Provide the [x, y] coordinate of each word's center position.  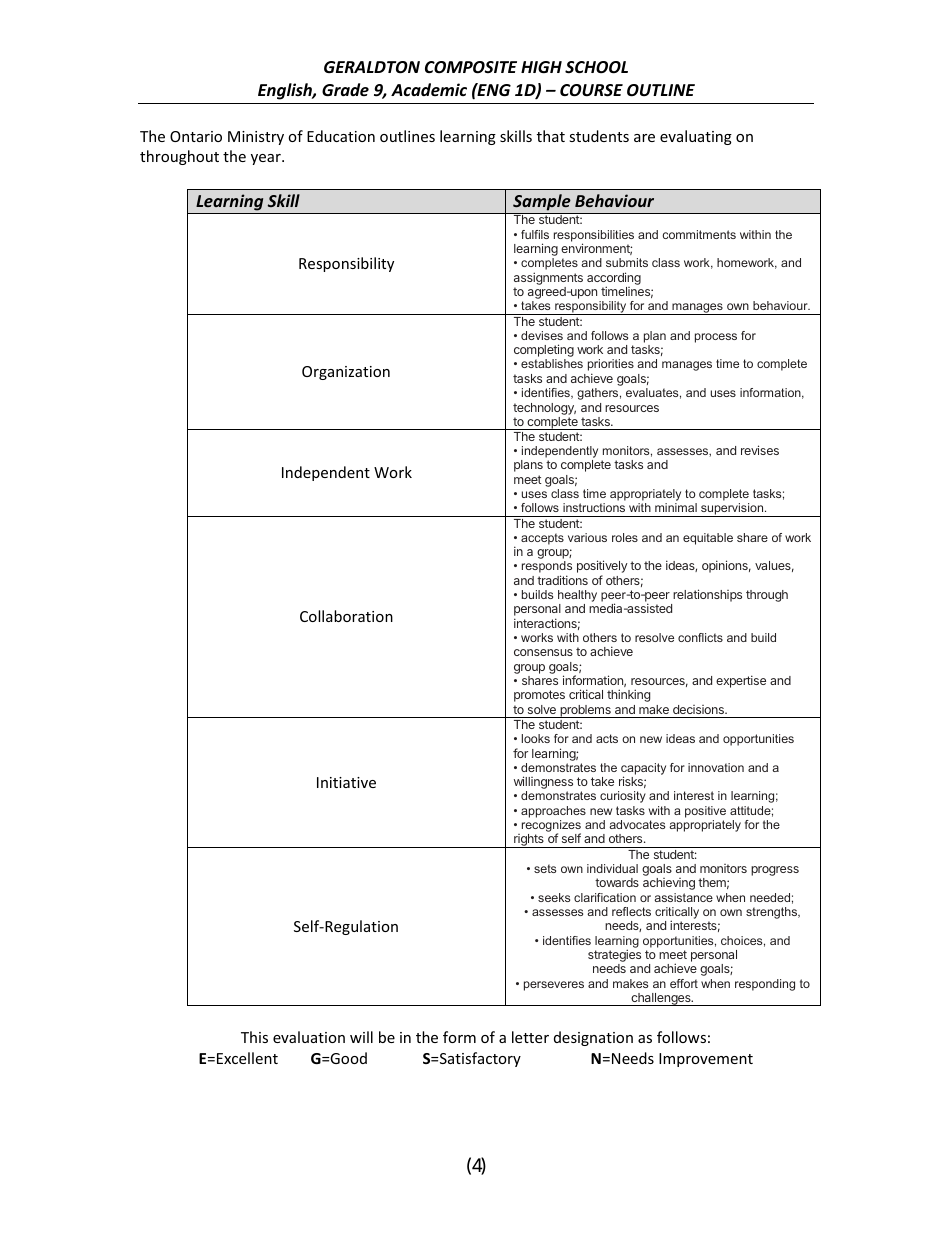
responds [547, 568]
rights [529, 841]
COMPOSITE [471, 67]
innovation [716, 767]
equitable [708, 539]
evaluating [696, 137]
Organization [346, 373]
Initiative [346, 782]
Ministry [256, 138]
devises [542, 335]
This [254, 1037]
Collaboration [346, 616]
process [716, 338]
